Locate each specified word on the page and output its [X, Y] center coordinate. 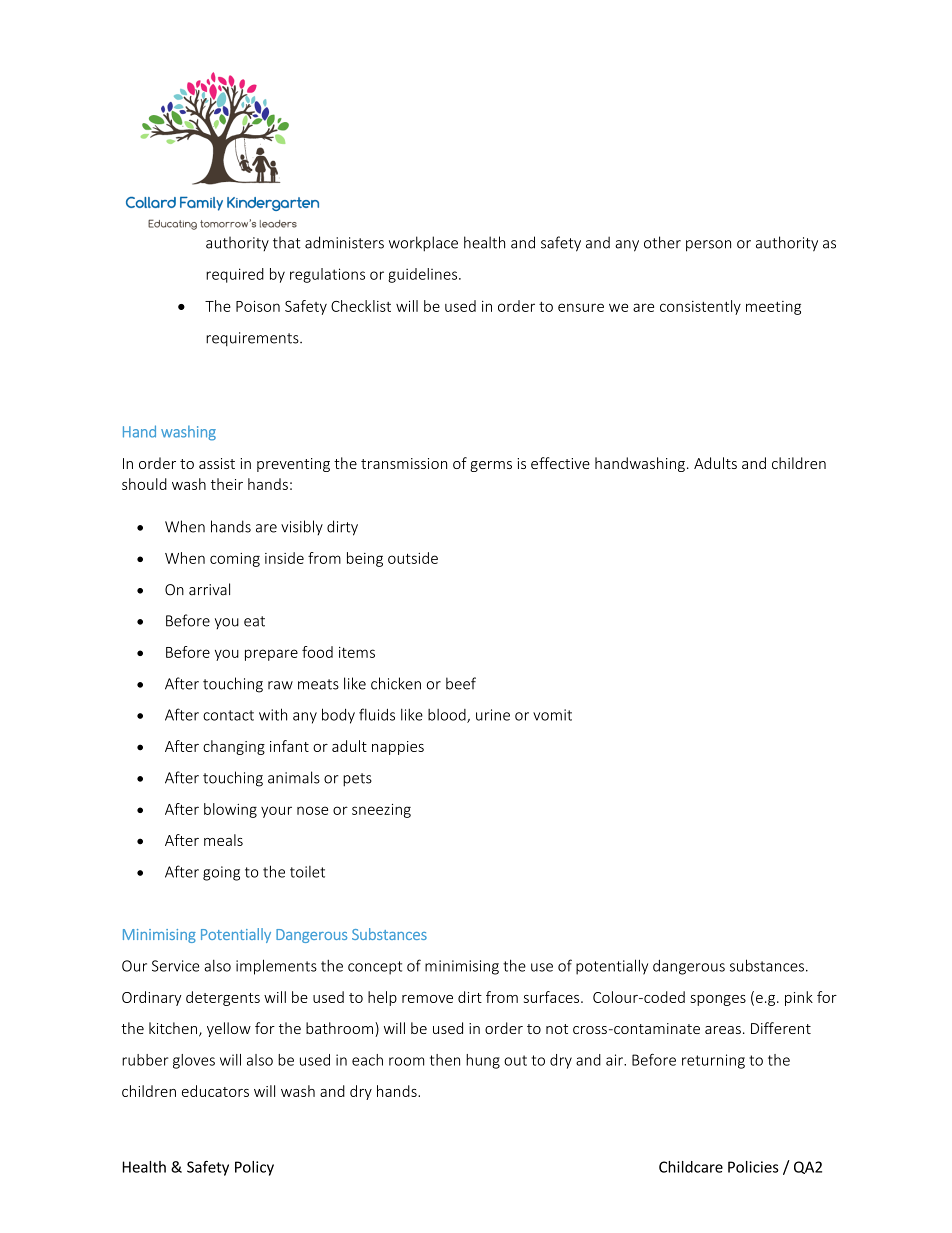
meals [223, 840]
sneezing [381, 811]
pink [799, 998]
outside [413, 558]
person [708, 246]
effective [560, 463]
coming [235, 560]
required [235, 275]
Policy [254, 1168]
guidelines [424, 275]
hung [483, 1061]
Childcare [691, 1167]
